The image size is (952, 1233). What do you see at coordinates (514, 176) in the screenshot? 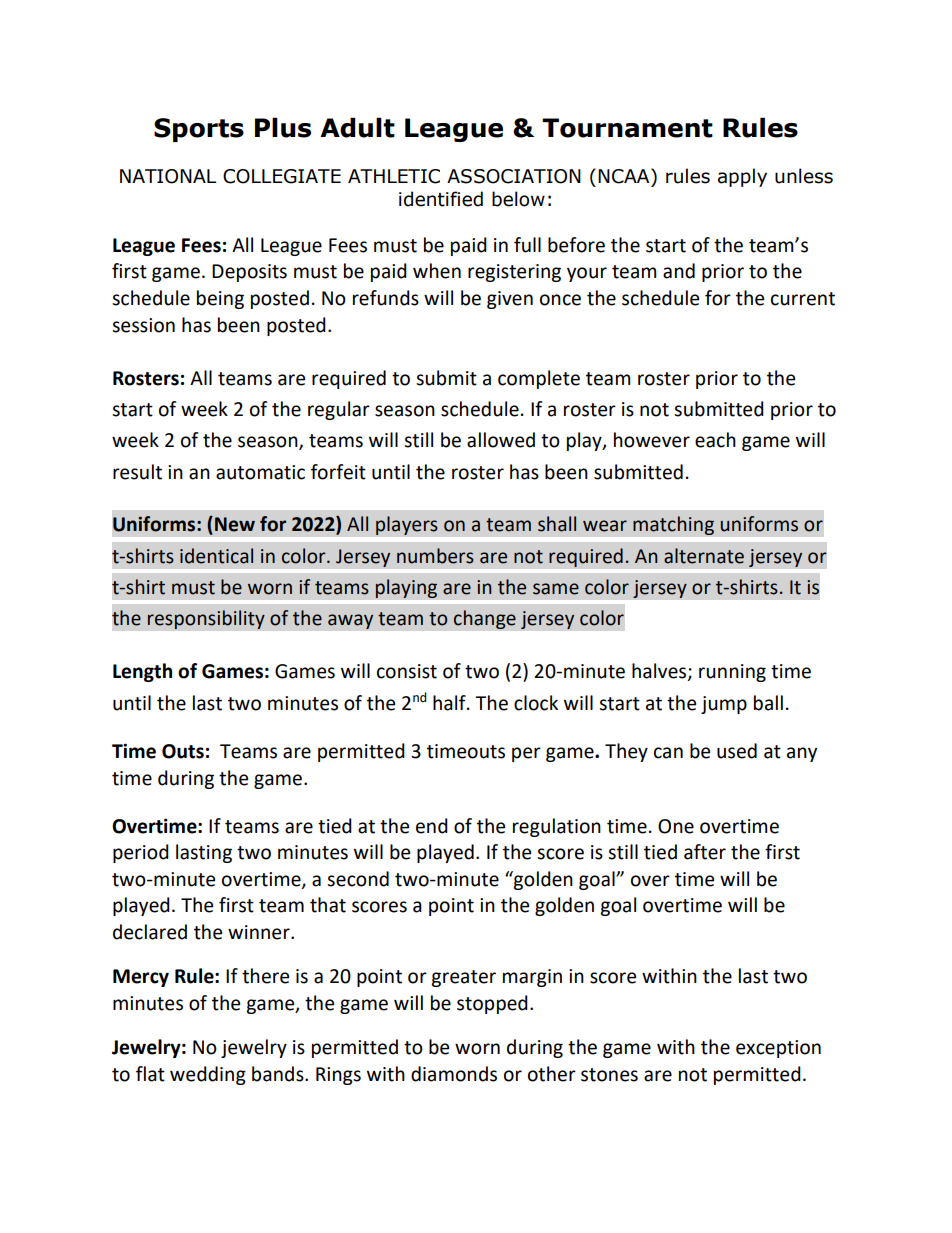
I see `ASSOCIATION` at bounding box center [514, 176].
